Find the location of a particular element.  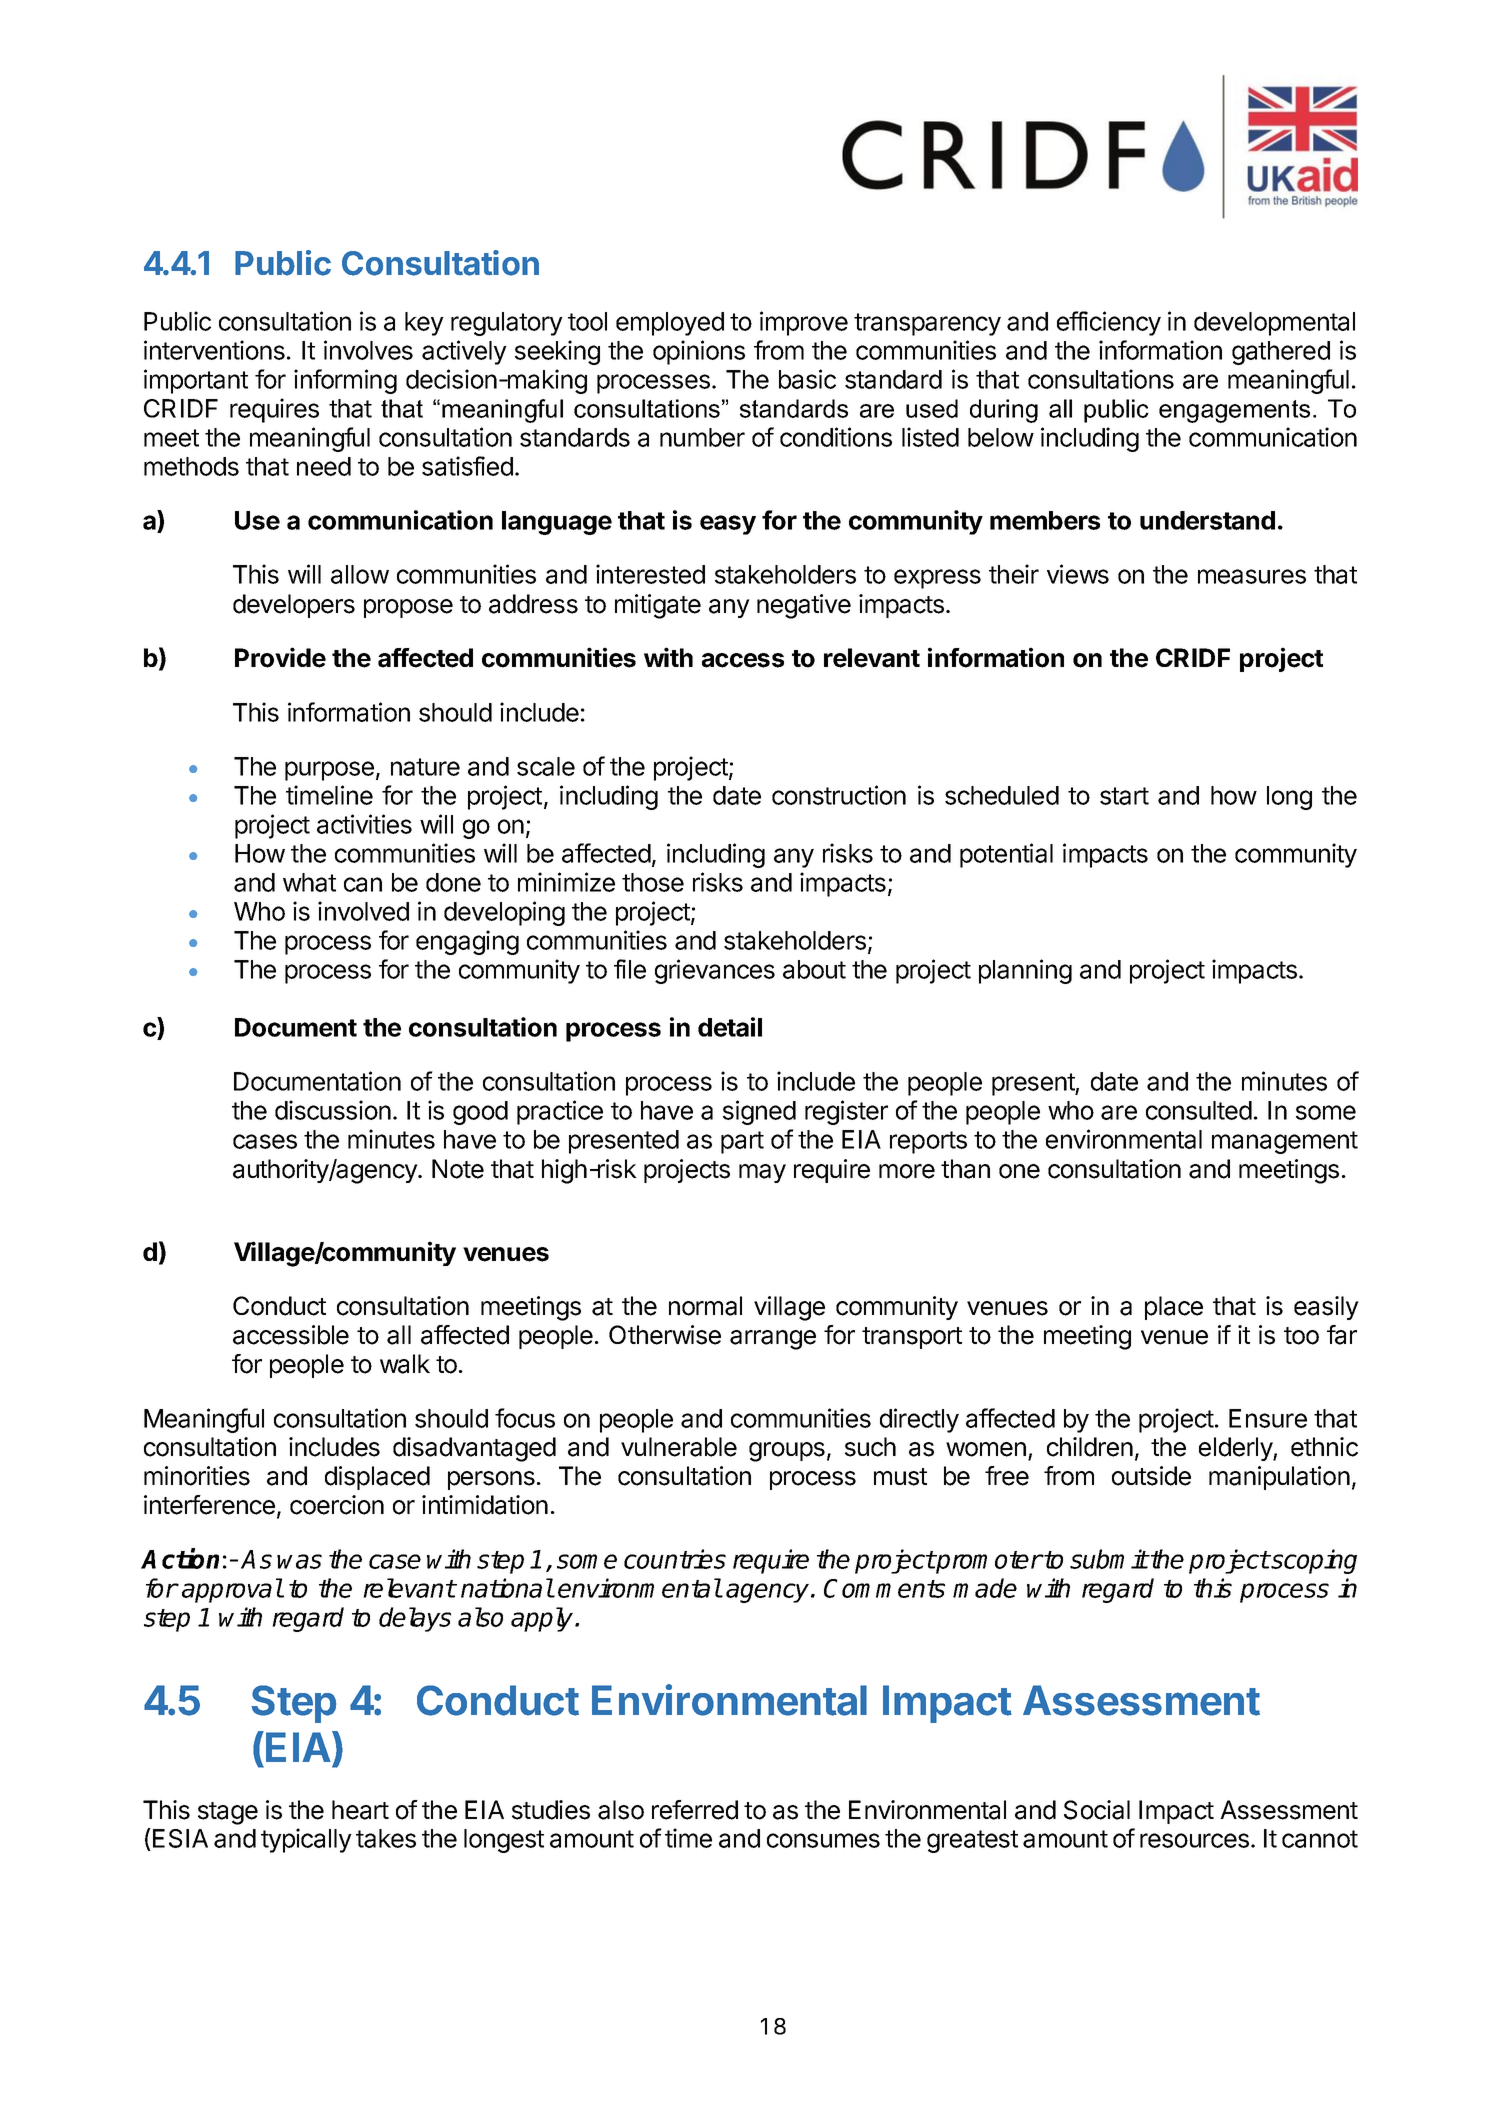

resources is located at coordinates (1194, 1840).
